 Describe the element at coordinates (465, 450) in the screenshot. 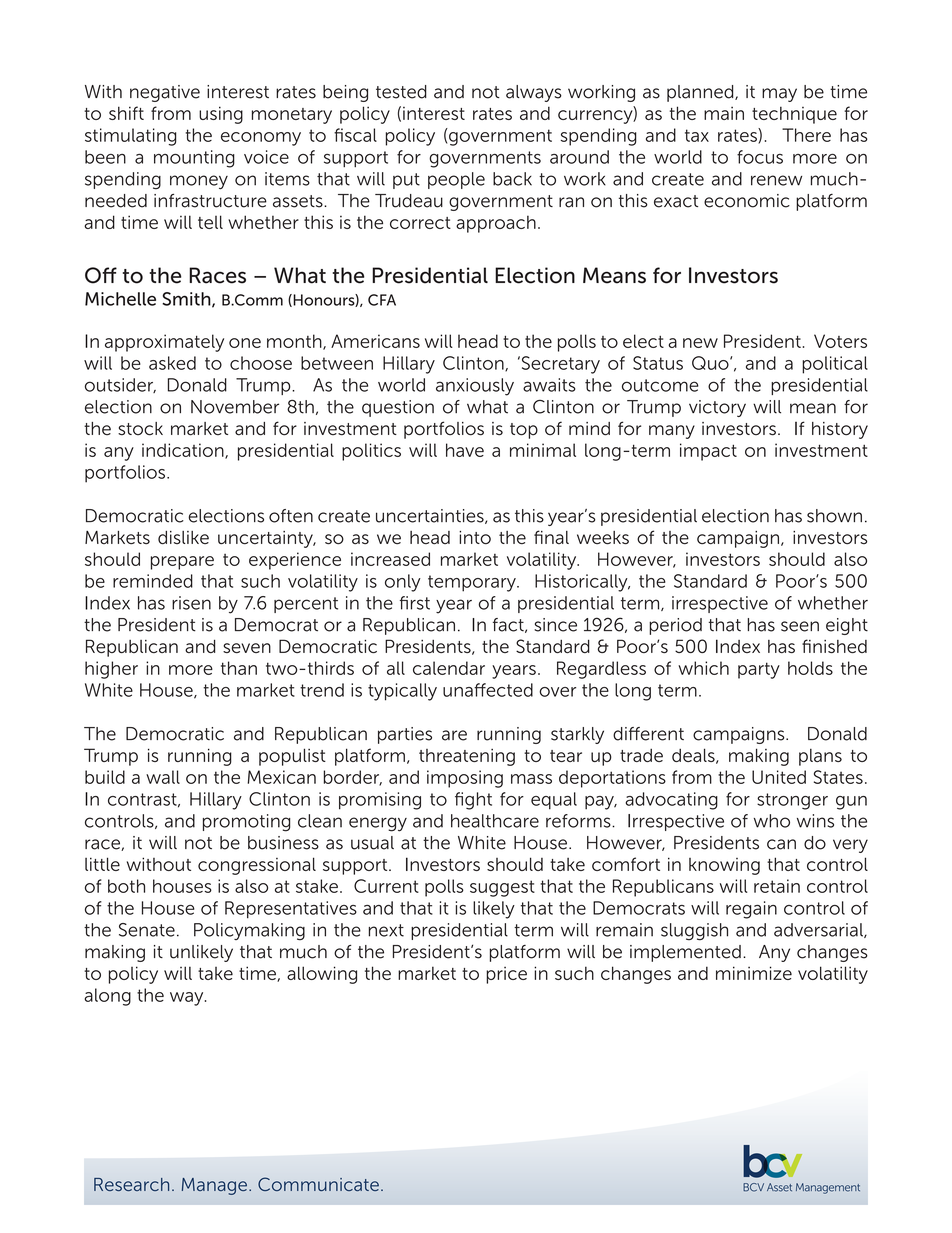

I see `have` at that location.
